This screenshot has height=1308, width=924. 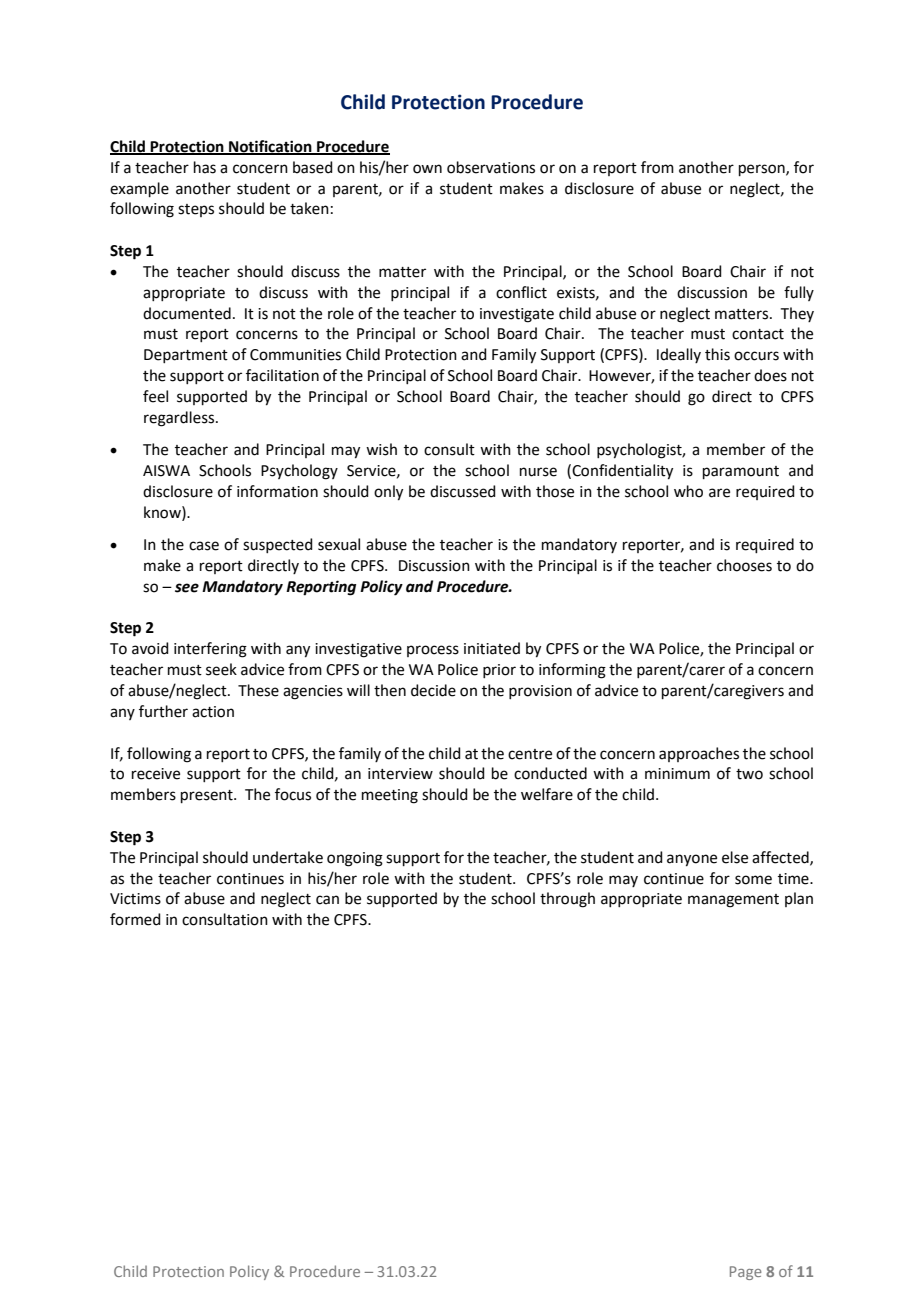 What do you see at coordinates (491, 167) in the screenshot?
I see `observations` at bounding box center [491, 167].
